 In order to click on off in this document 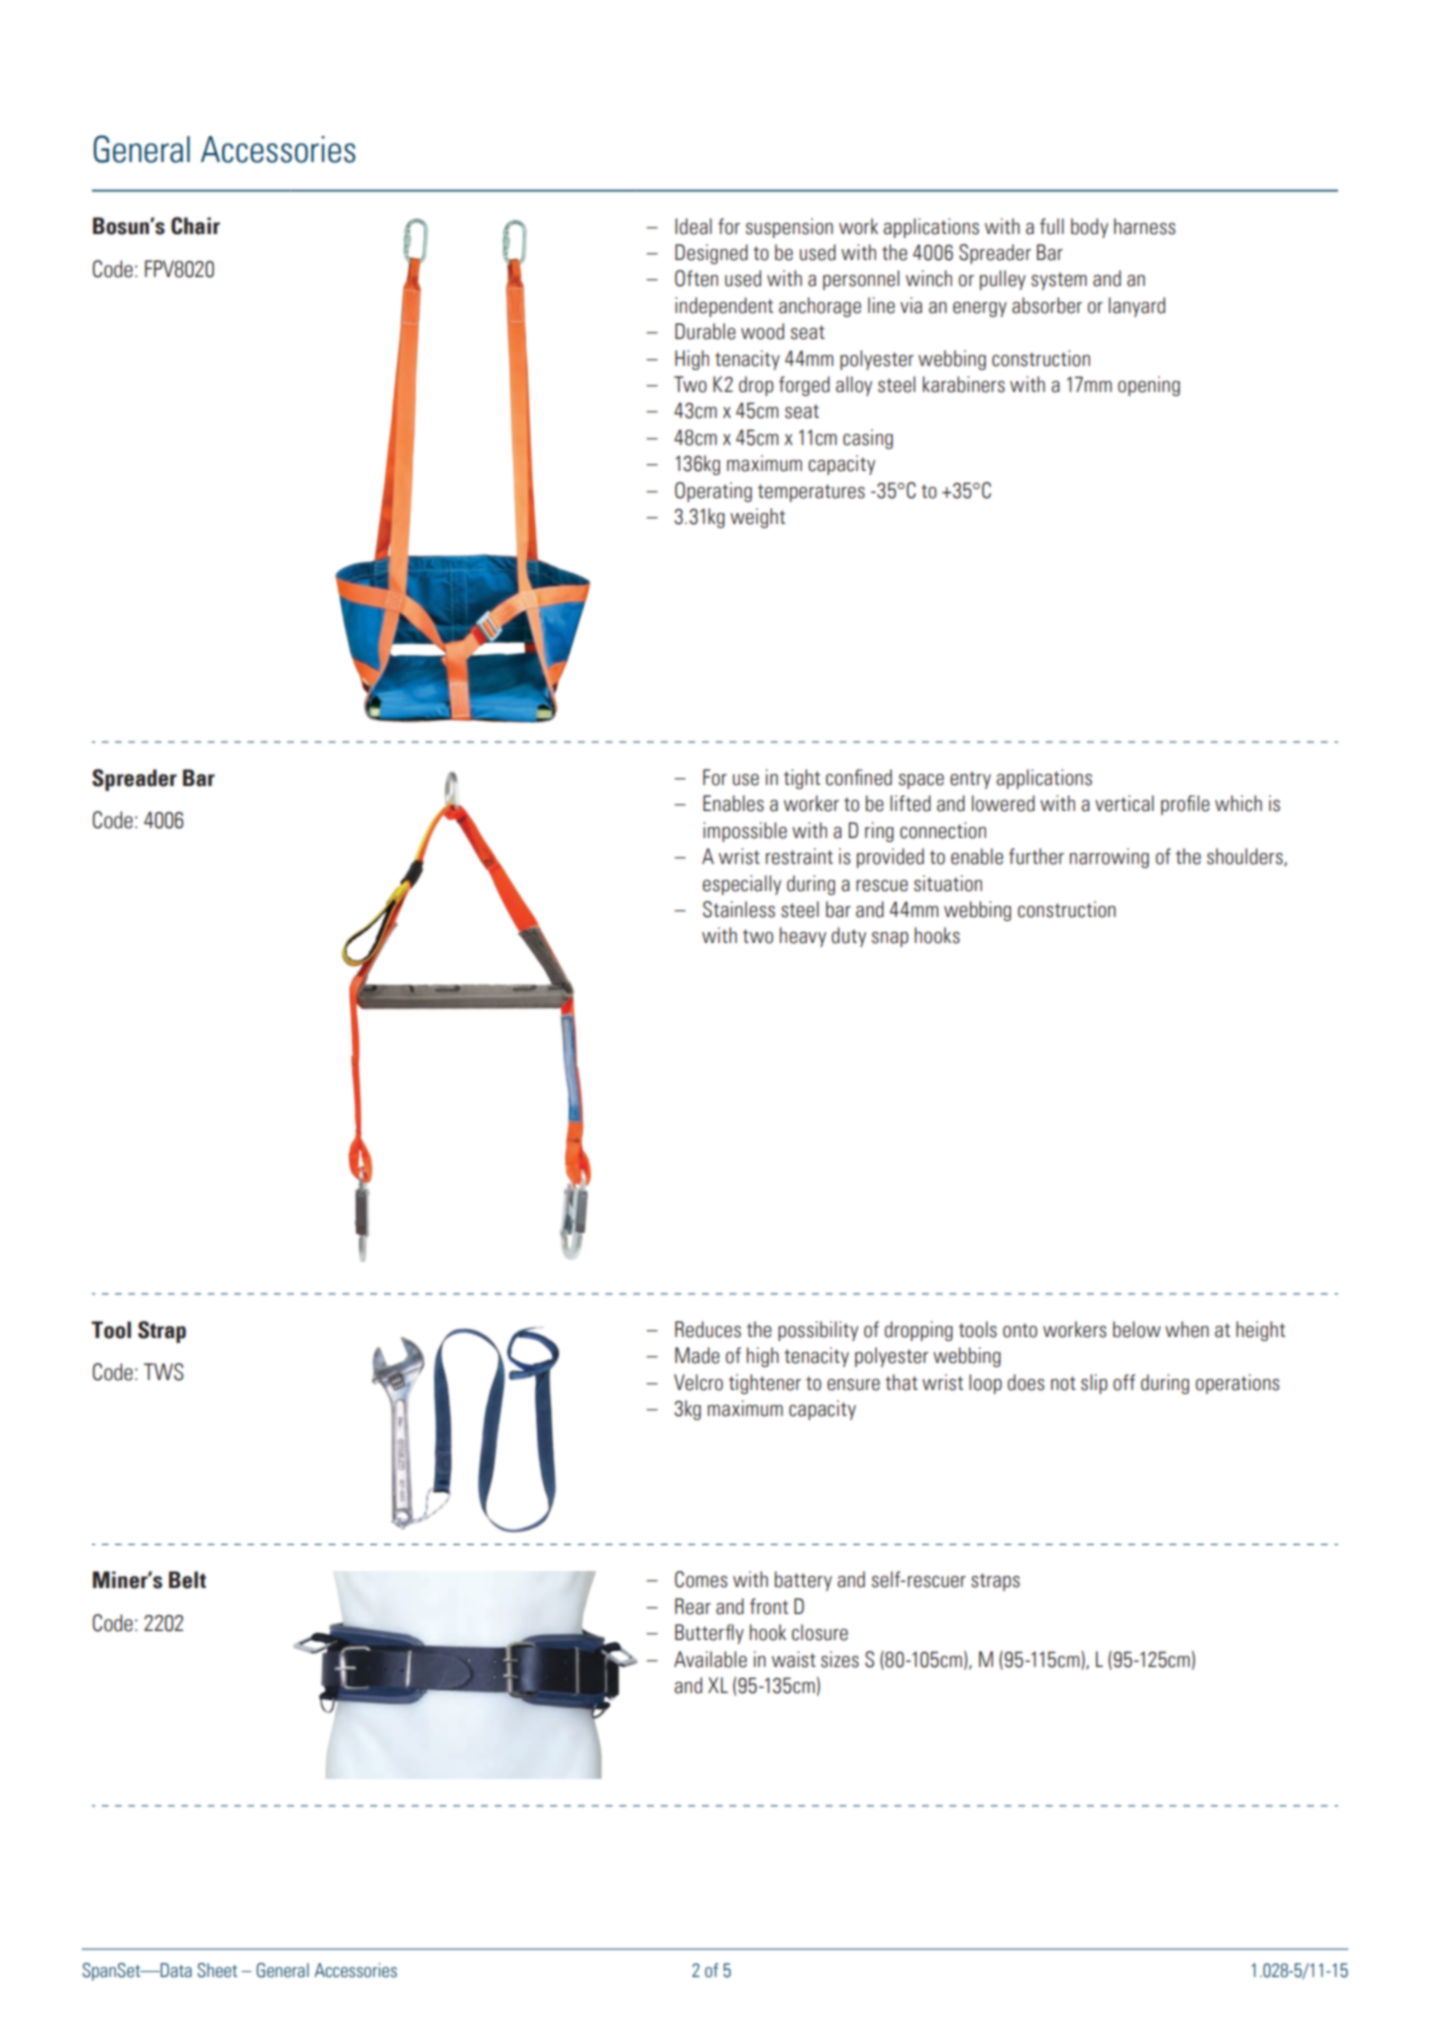, I will do `click(1124, 1382)`.
